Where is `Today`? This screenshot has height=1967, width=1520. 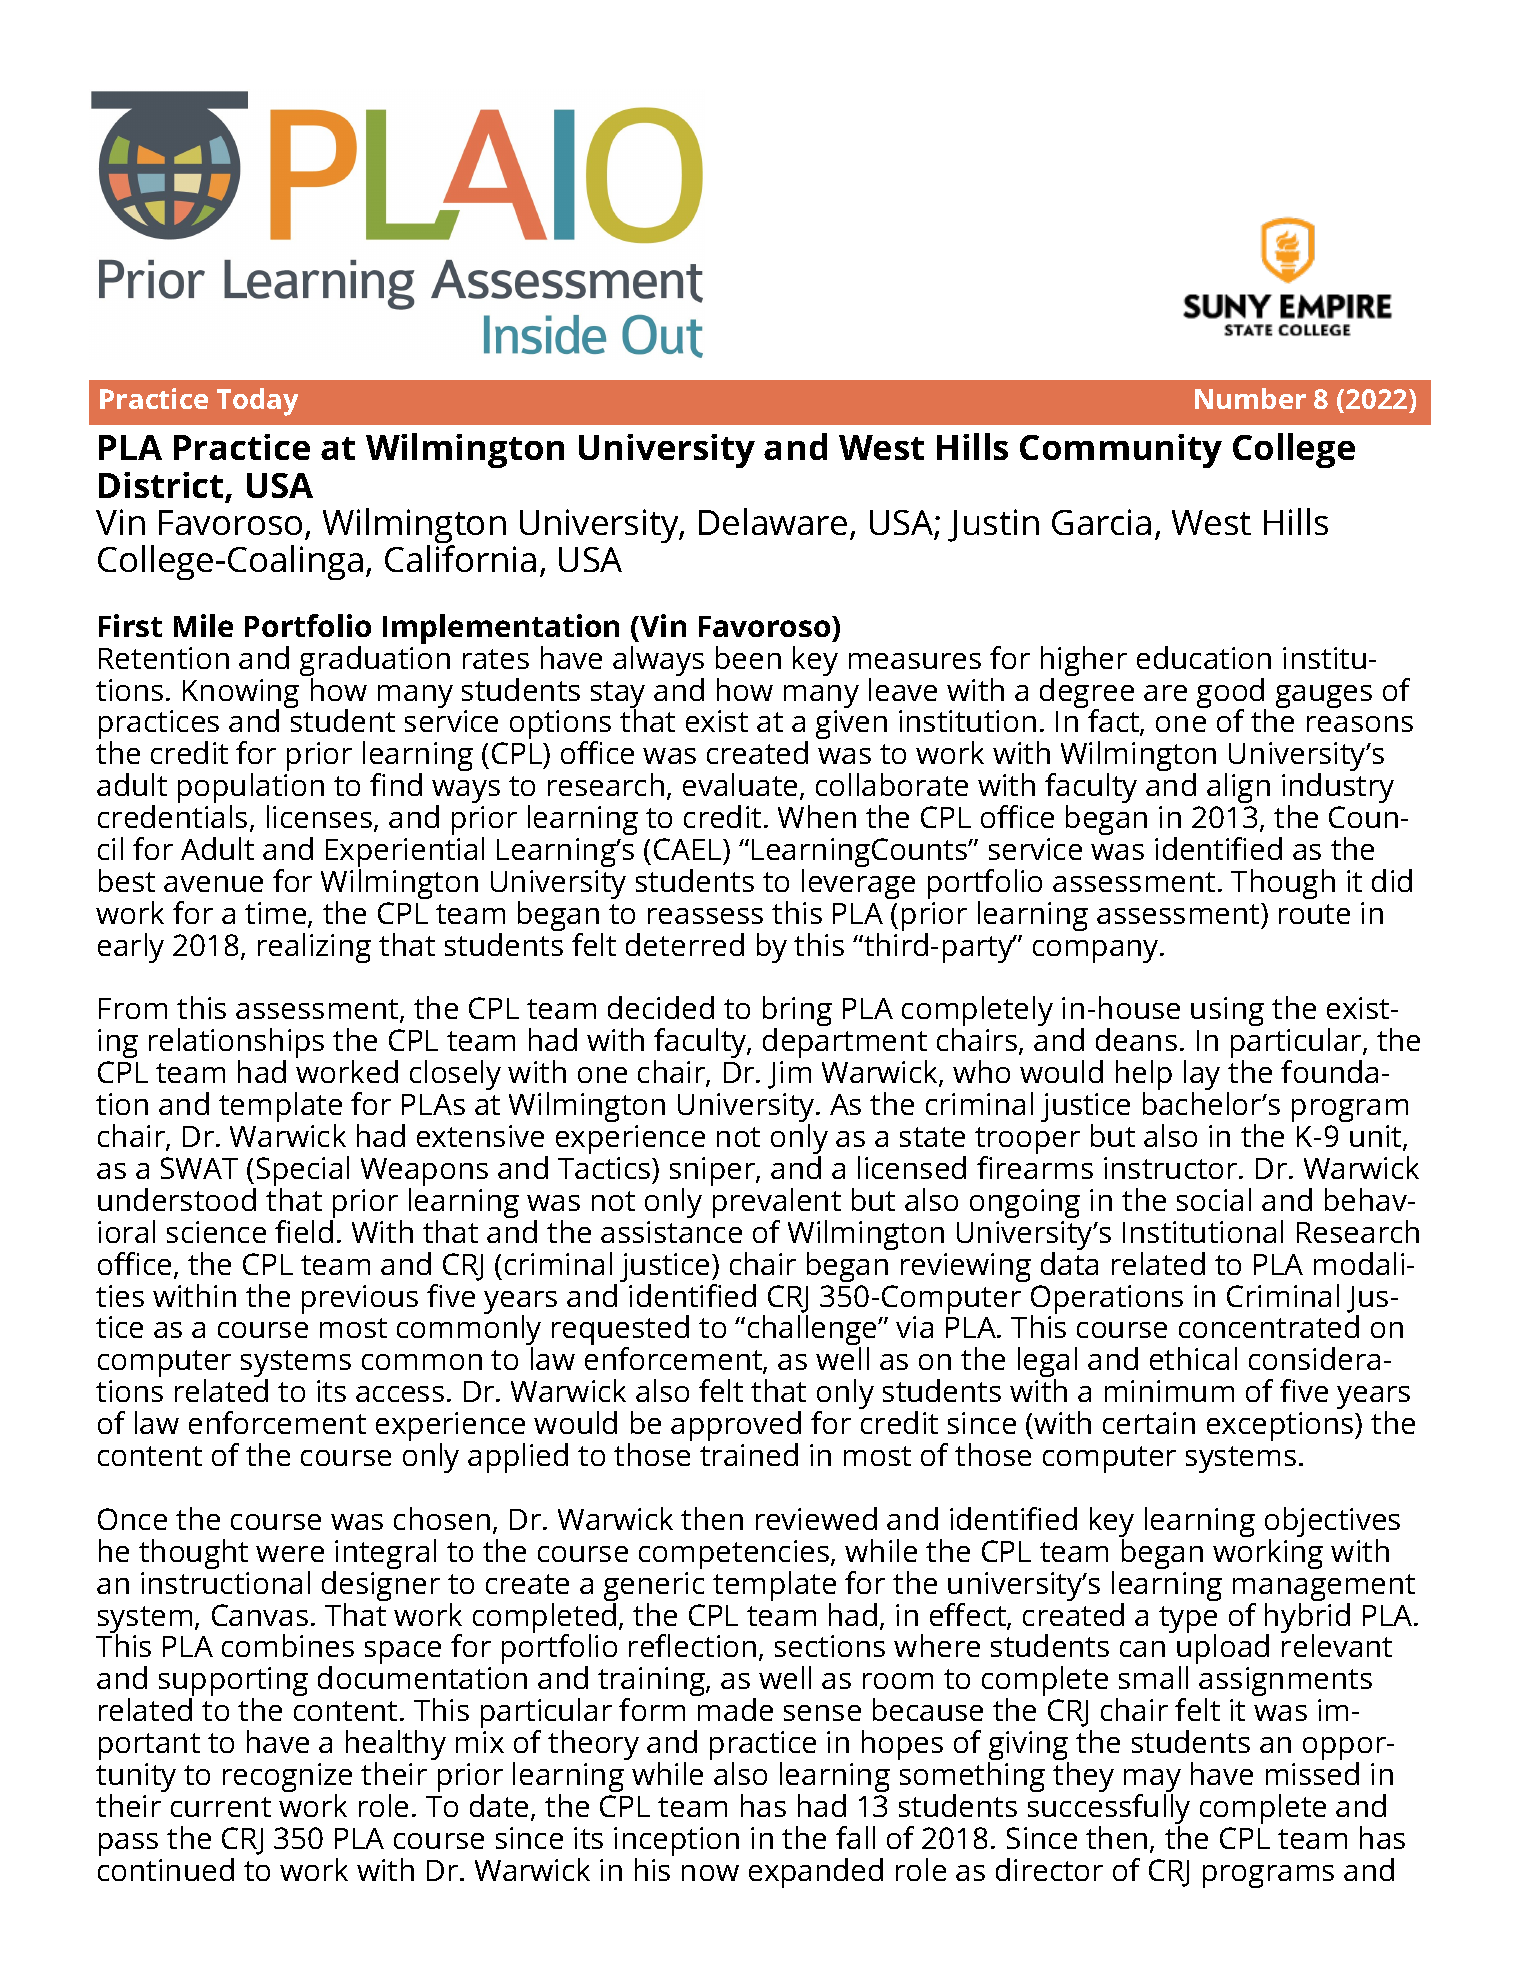 Today is located at coordinates (257, 402).
